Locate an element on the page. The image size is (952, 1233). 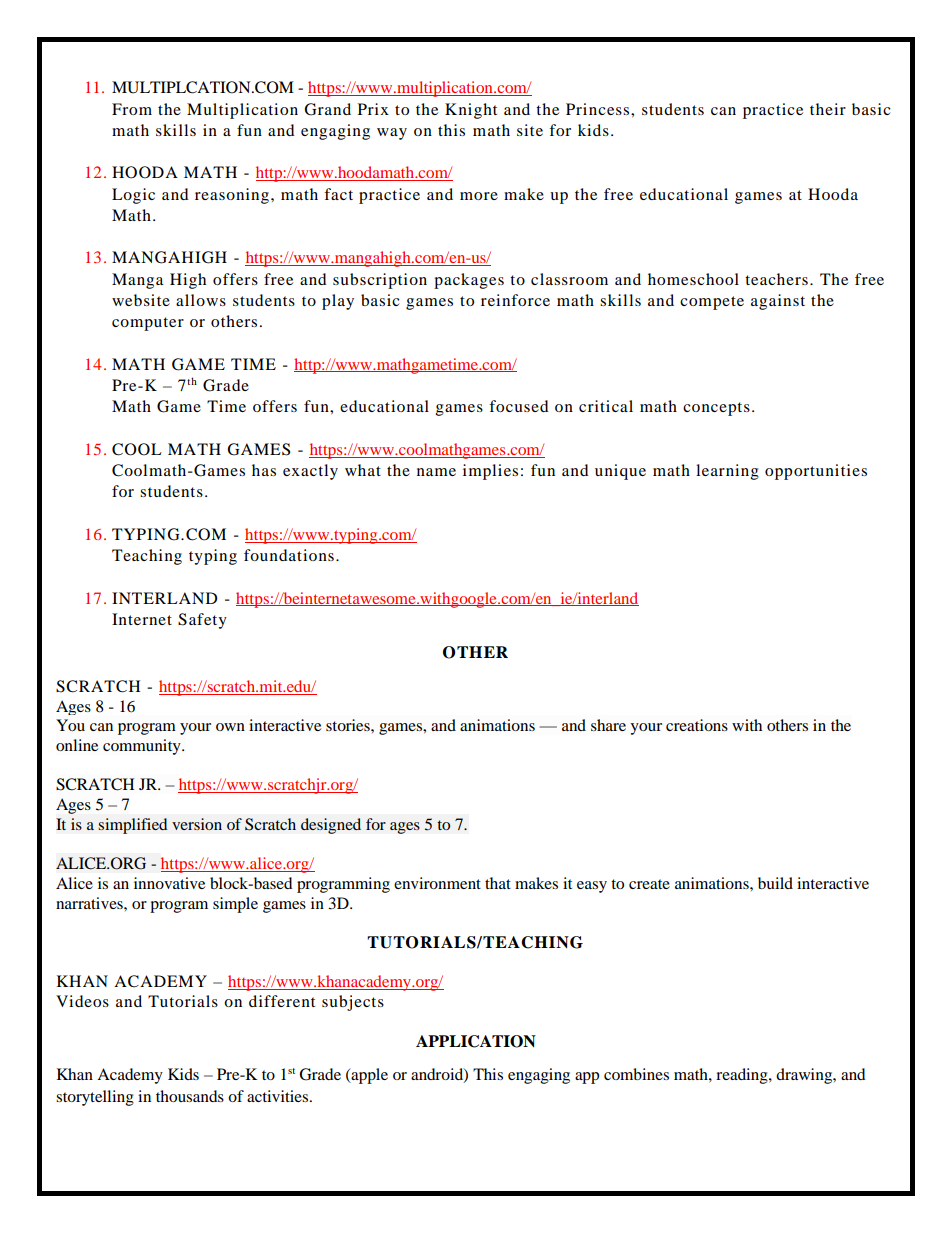
creations is located at coordinates (697, 725).
